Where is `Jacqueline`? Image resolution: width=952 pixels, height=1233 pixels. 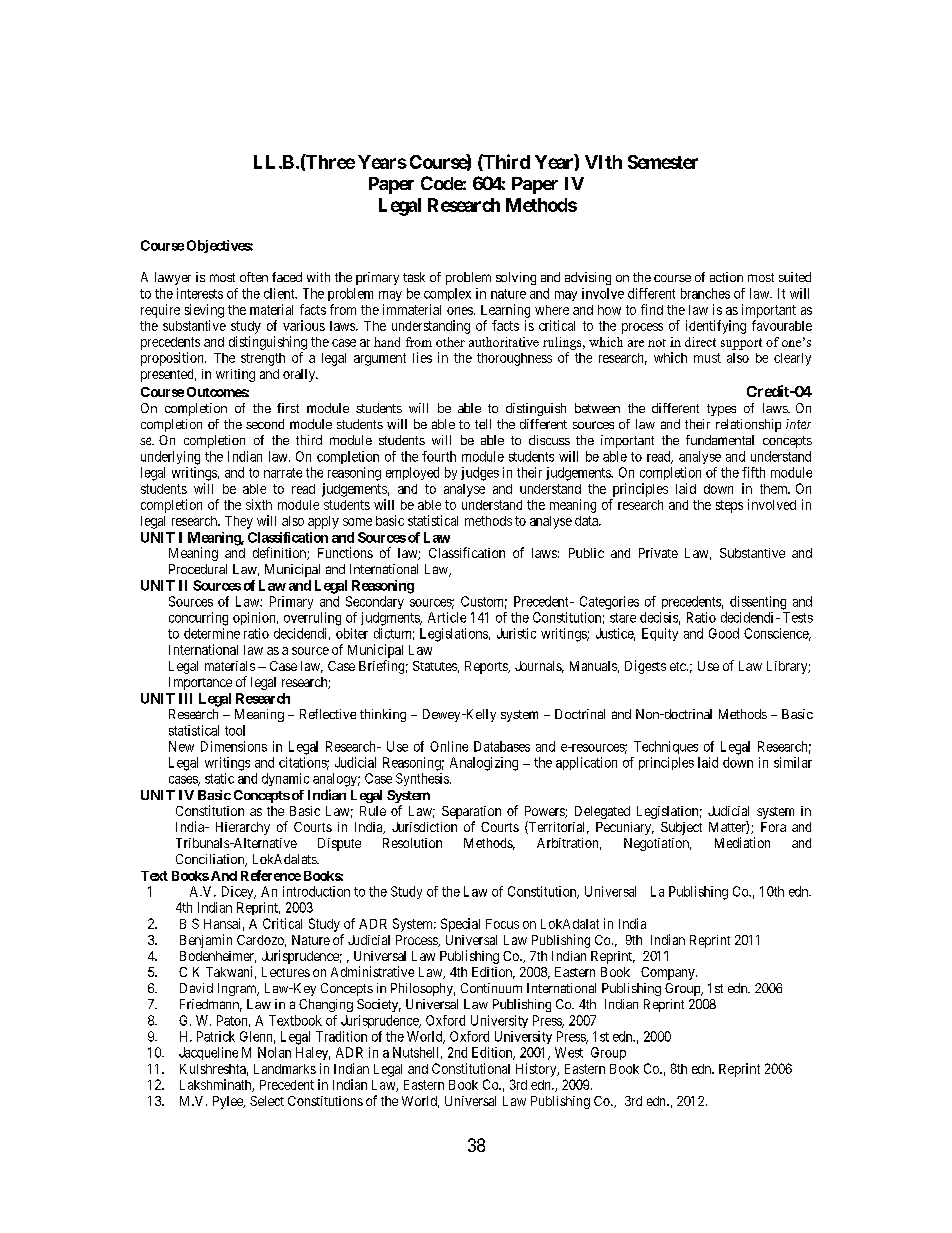
Jacqueline is located at coordinates (208, 1053).
